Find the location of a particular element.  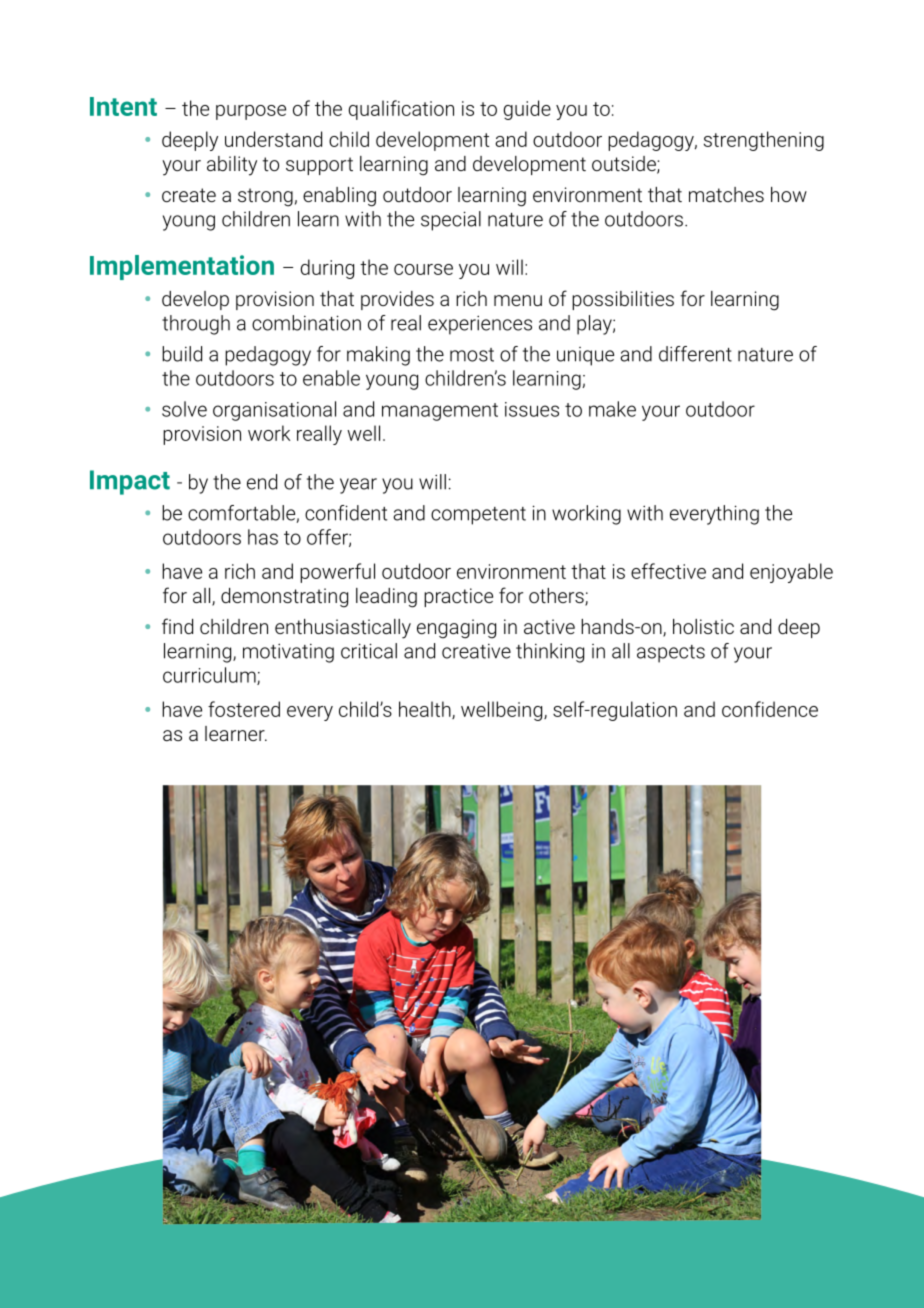

purpose is located at coordinates (251, 112).
